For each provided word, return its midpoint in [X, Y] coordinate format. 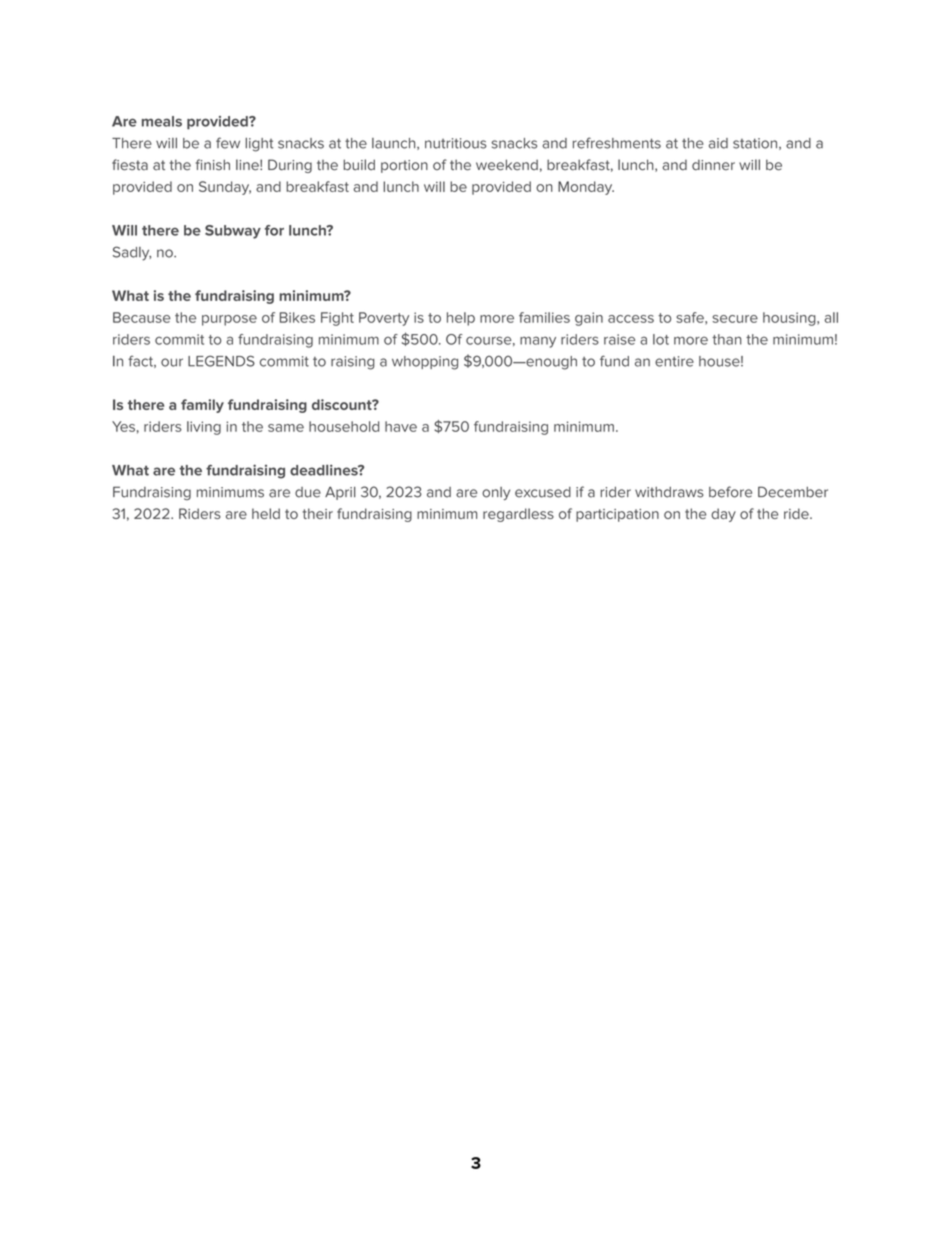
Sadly [132, 253]
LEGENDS [221, 361]
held [266, 513]
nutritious [456, 143]
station [756, 144]
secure [735, 319]
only [496, 493]
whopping [425, 363]
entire [674, 361]
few [228, 143]
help [461, 319]
